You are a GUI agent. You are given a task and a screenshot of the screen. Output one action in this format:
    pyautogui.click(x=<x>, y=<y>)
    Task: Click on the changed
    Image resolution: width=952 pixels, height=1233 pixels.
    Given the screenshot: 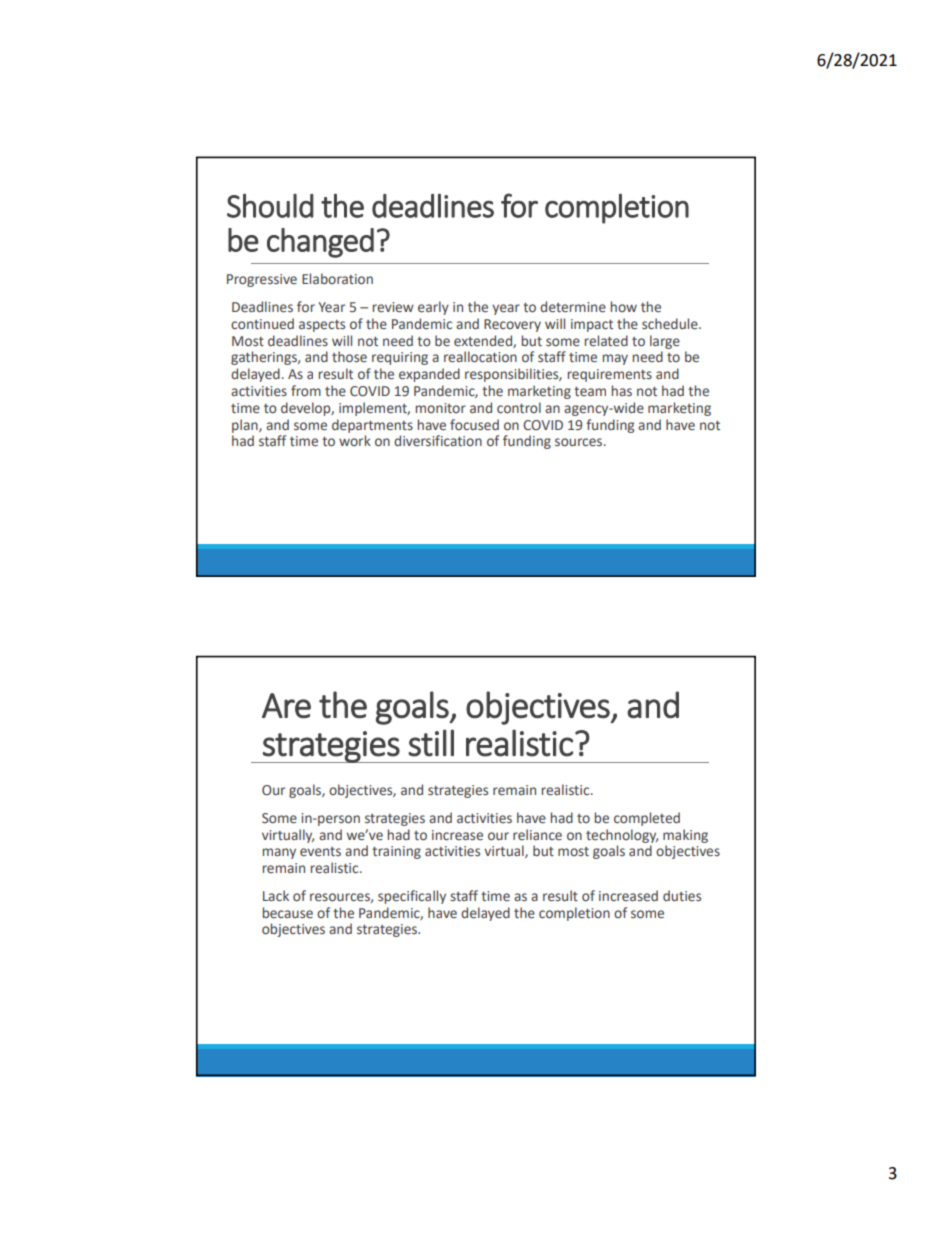 What is the action you would take?
    pyautogui.click(x=320, y=243)
